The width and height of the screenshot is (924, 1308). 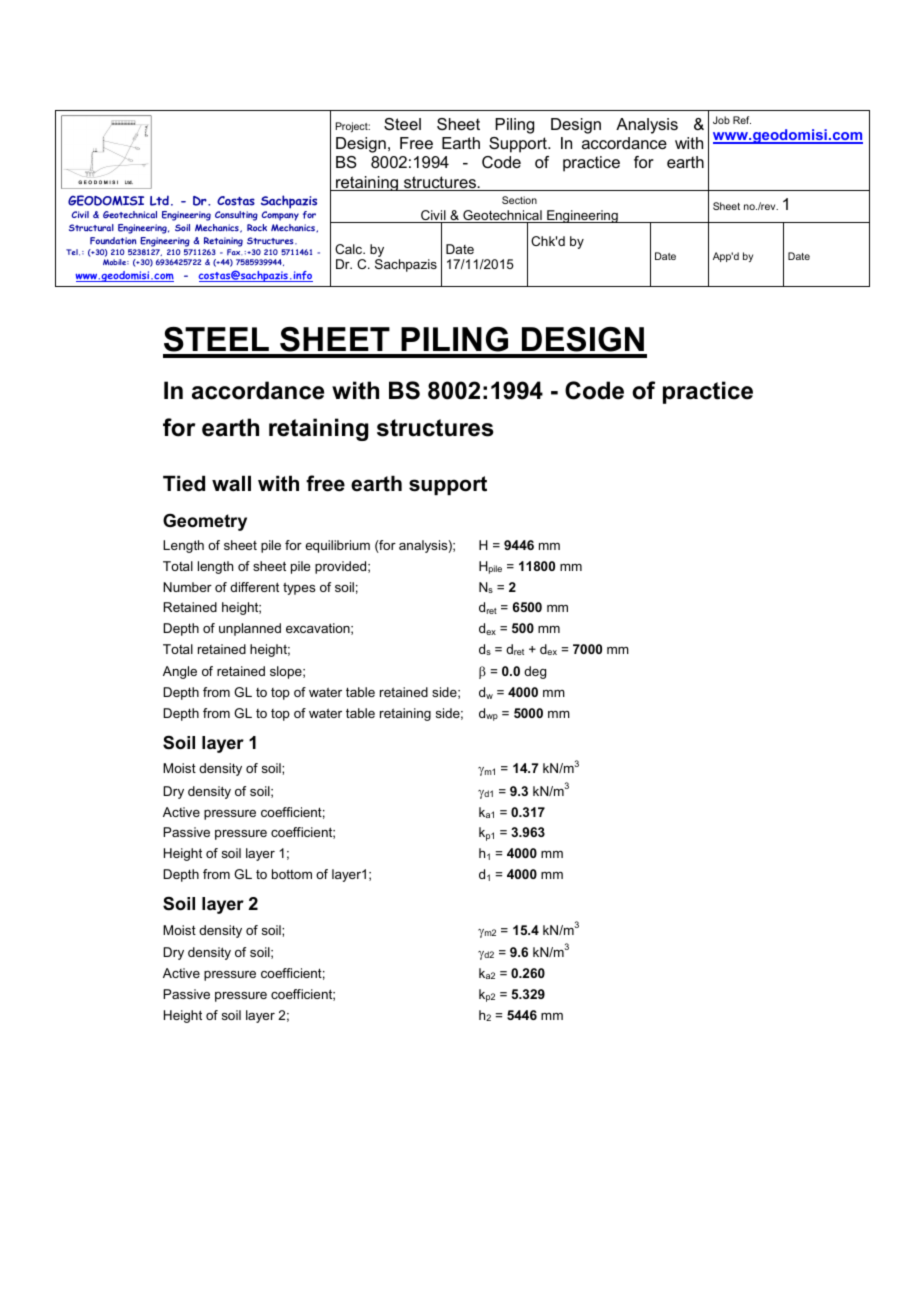 What do you see at coordinates (159, 200) in the screenshot?
I see `Ltd` at bounding box center [159, 200].
